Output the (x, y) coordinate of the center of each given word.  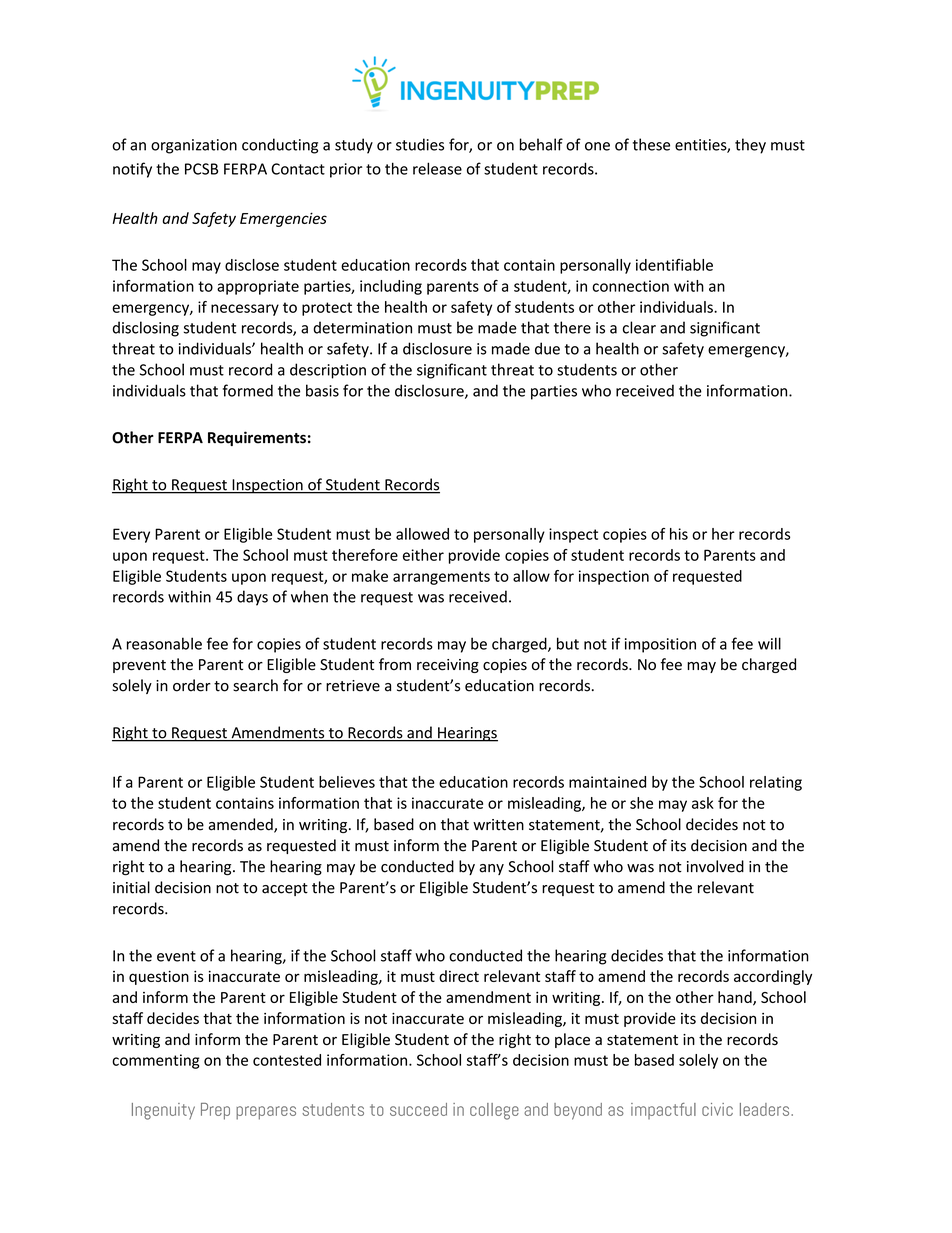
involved (715, 866)
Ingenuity (163, 1111)
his (679, 534)
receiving (448, 666)
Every (131, 535)
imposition (660, 645)
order (192, 685)
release (437, 168)
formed (248, 390)
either (423, 555)
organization (194, 146)
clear (639, 327)
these (651, 144)
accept (285, 889)
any (491, 869)
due (547, 348)
